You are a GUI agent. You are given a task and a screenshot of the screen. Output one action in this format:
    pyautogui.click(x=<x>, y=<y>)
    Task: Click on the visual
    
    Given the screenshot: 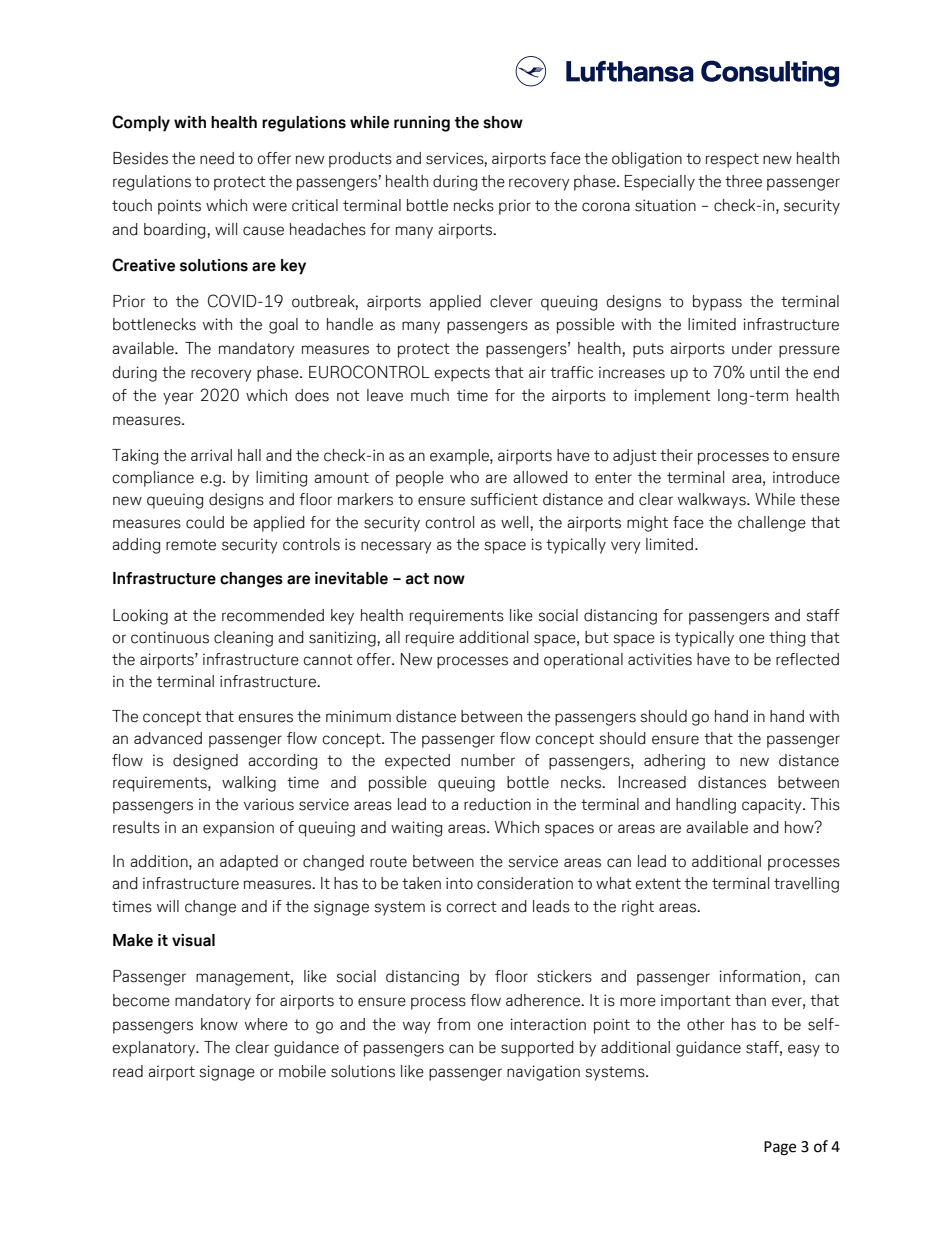 What is the action you would take?
    pyautogui.click(x=193, y=940)
